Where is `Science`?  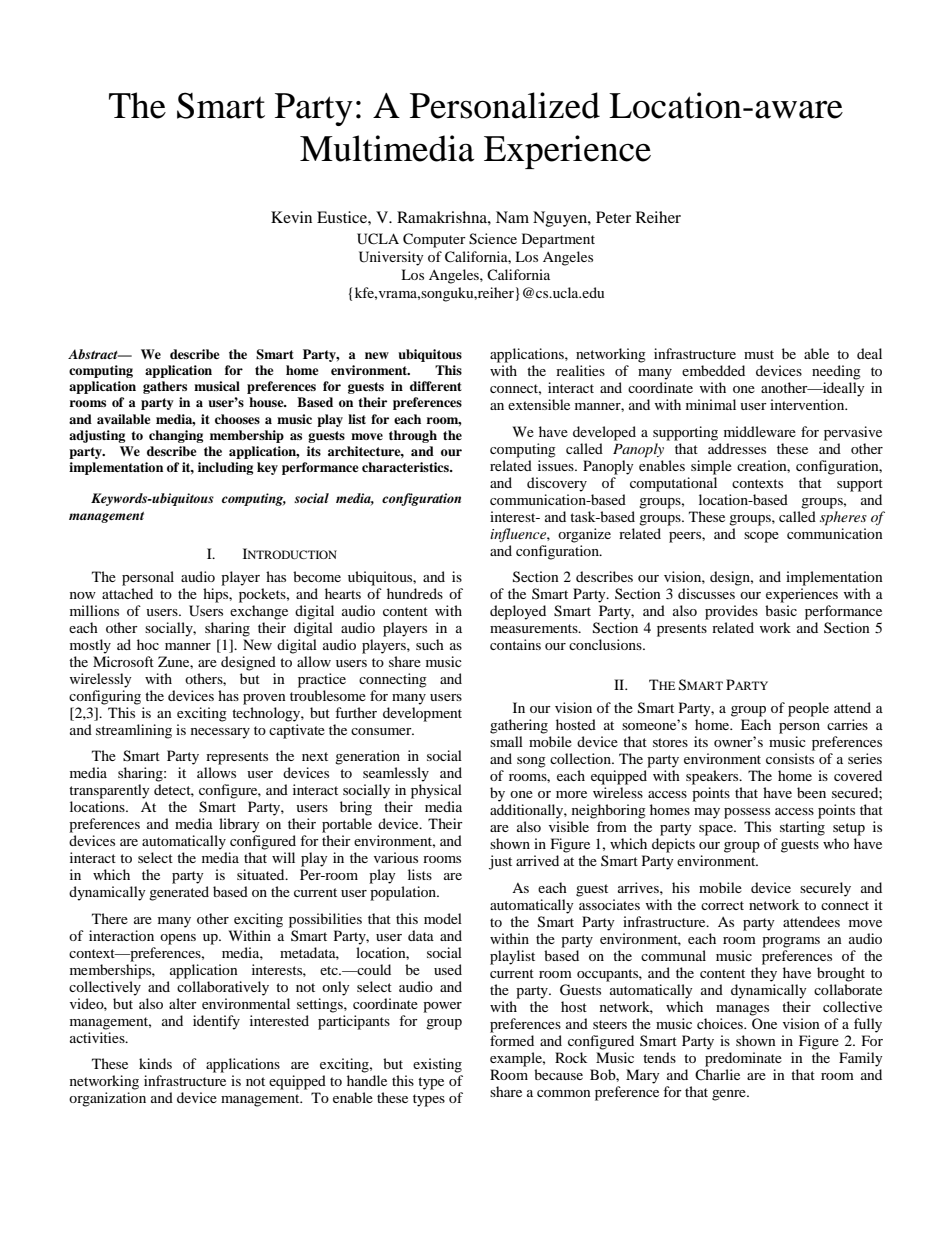 Science is located at coordinates (493, 239).
